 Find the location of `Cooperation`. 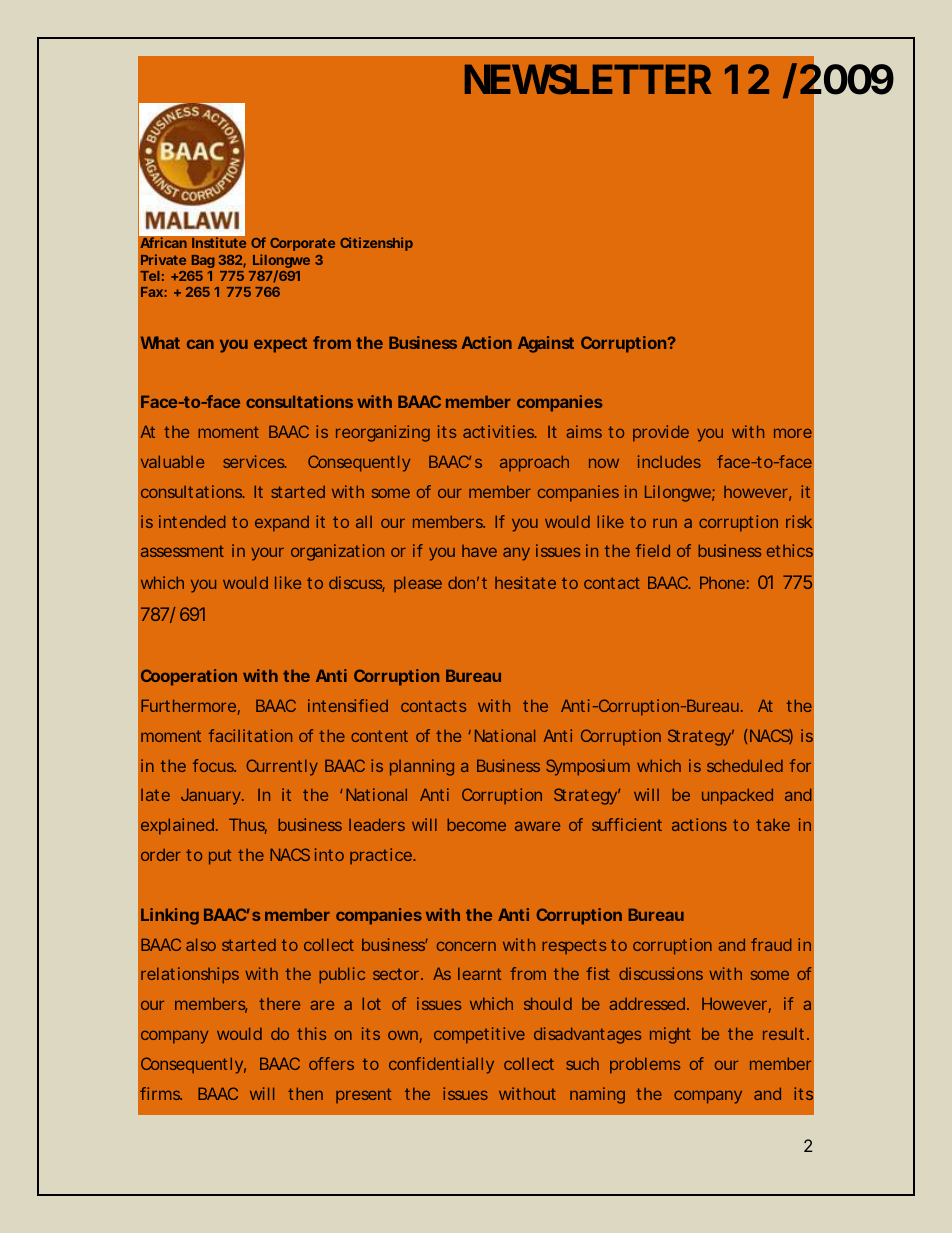

Cooperation is located at coordinates (189, 677).
